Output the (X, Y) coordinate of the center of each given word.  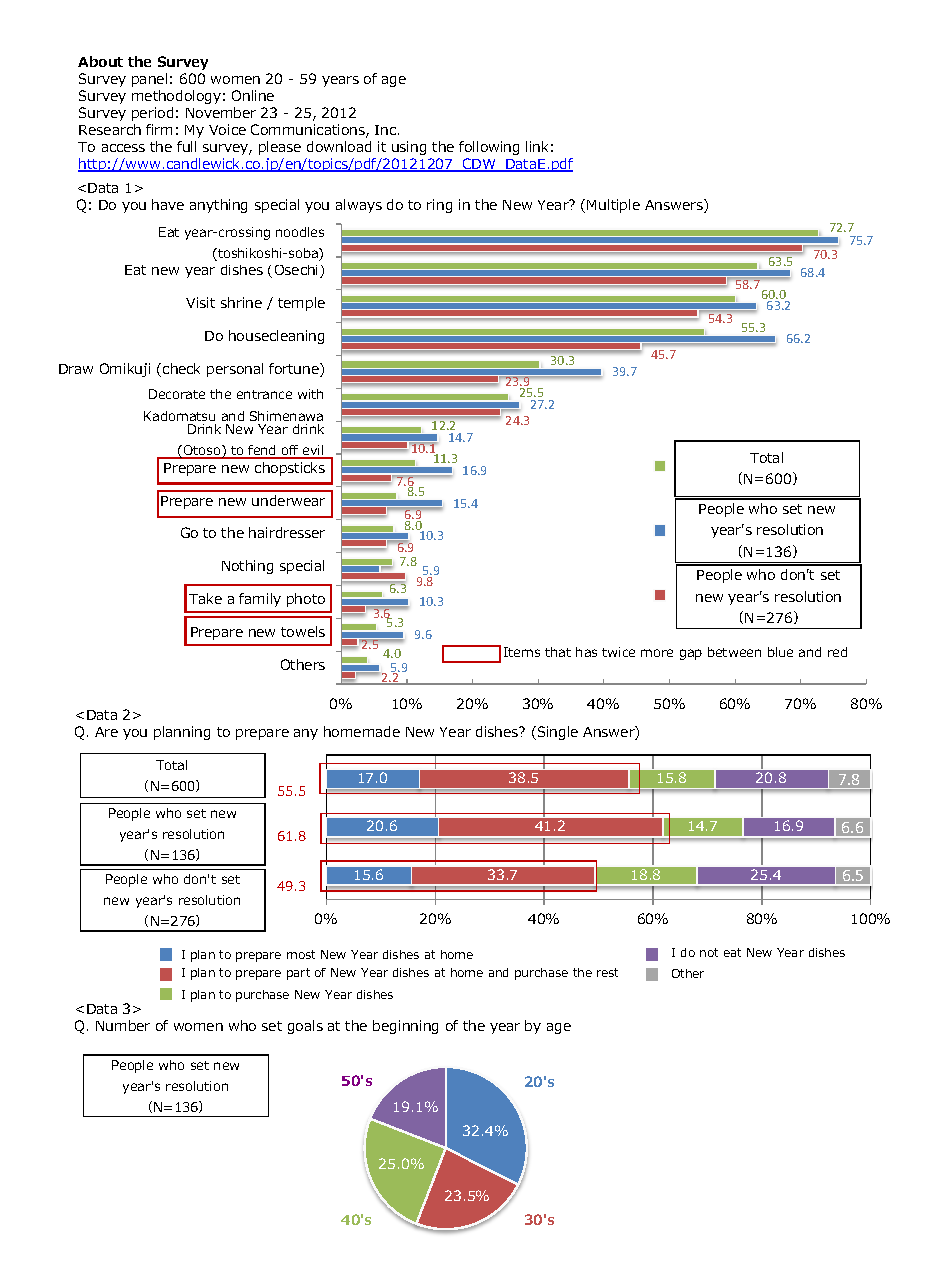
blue (780, 652)
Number (123, 1025)
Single (558, 733)
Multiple (613, 206)
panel (149, 80)
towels (303, 631)
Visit (200, 302)
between (734, 652)
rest (607, 972)
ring (439, 206)
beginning (405, 1027)
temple (301, 304)
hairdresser (287, 532)
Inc (385, 130)
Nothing (247, 567)
